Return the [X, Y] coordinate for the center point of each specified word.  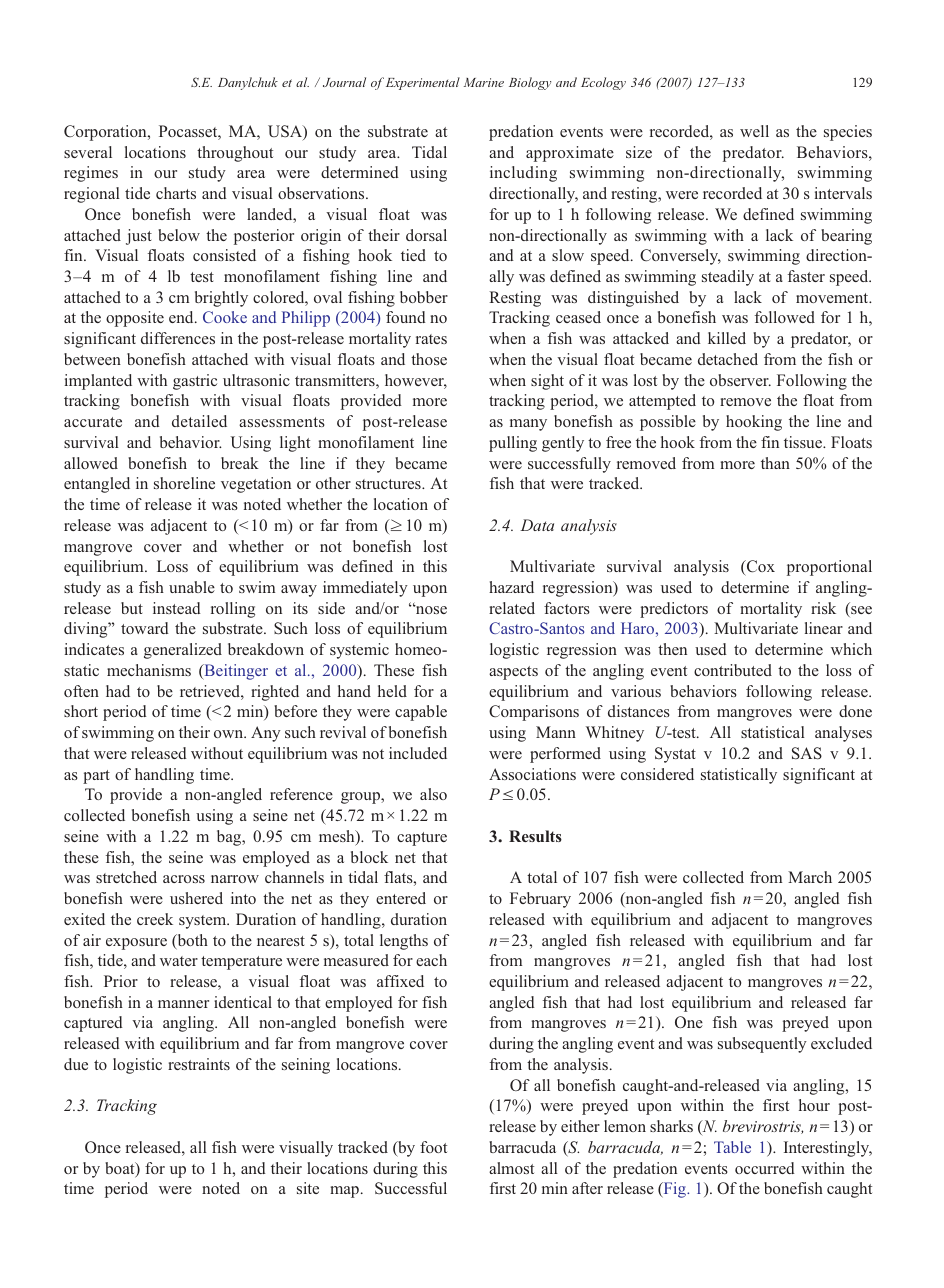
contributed [733, 670]
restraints [199, 1064]
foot [433, 1147]
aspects [513, 673]
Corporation [106, 133]
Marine [484, 82]
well [754, 131]
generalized [183, 651]
